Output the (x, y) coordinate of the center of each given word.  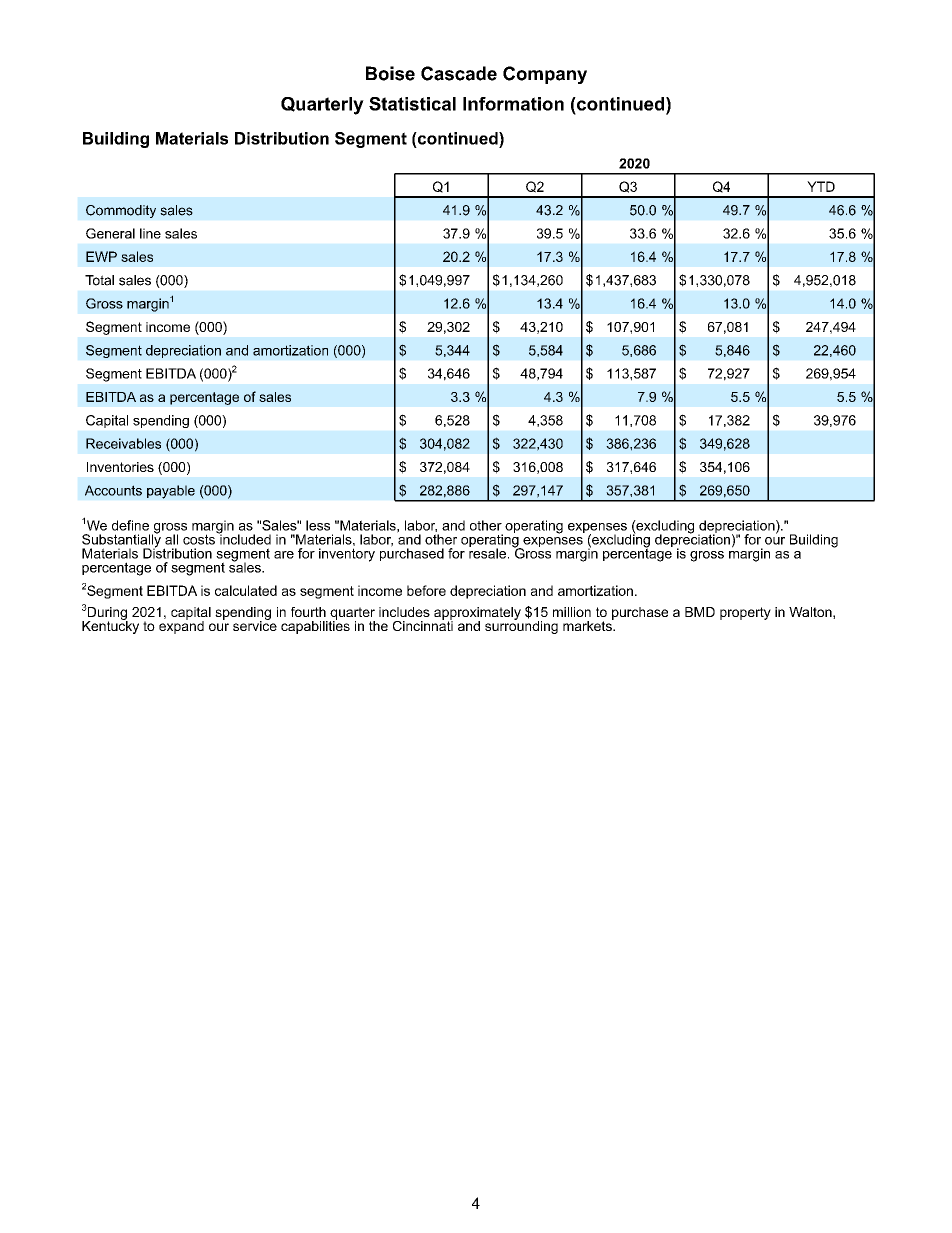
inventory (347, 555)
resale (487, 552)
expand (181, 626)
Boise (390, 73)
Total (99, 280)
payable (171, 492)
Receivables (123, 443)
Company (545, 75)
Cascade (459, 73)
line (150, 233)
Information (513, 104)
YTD (821, 186)
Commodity (121, 211)
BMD (700, 612)
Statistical (412, 104)
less (318, 525)
